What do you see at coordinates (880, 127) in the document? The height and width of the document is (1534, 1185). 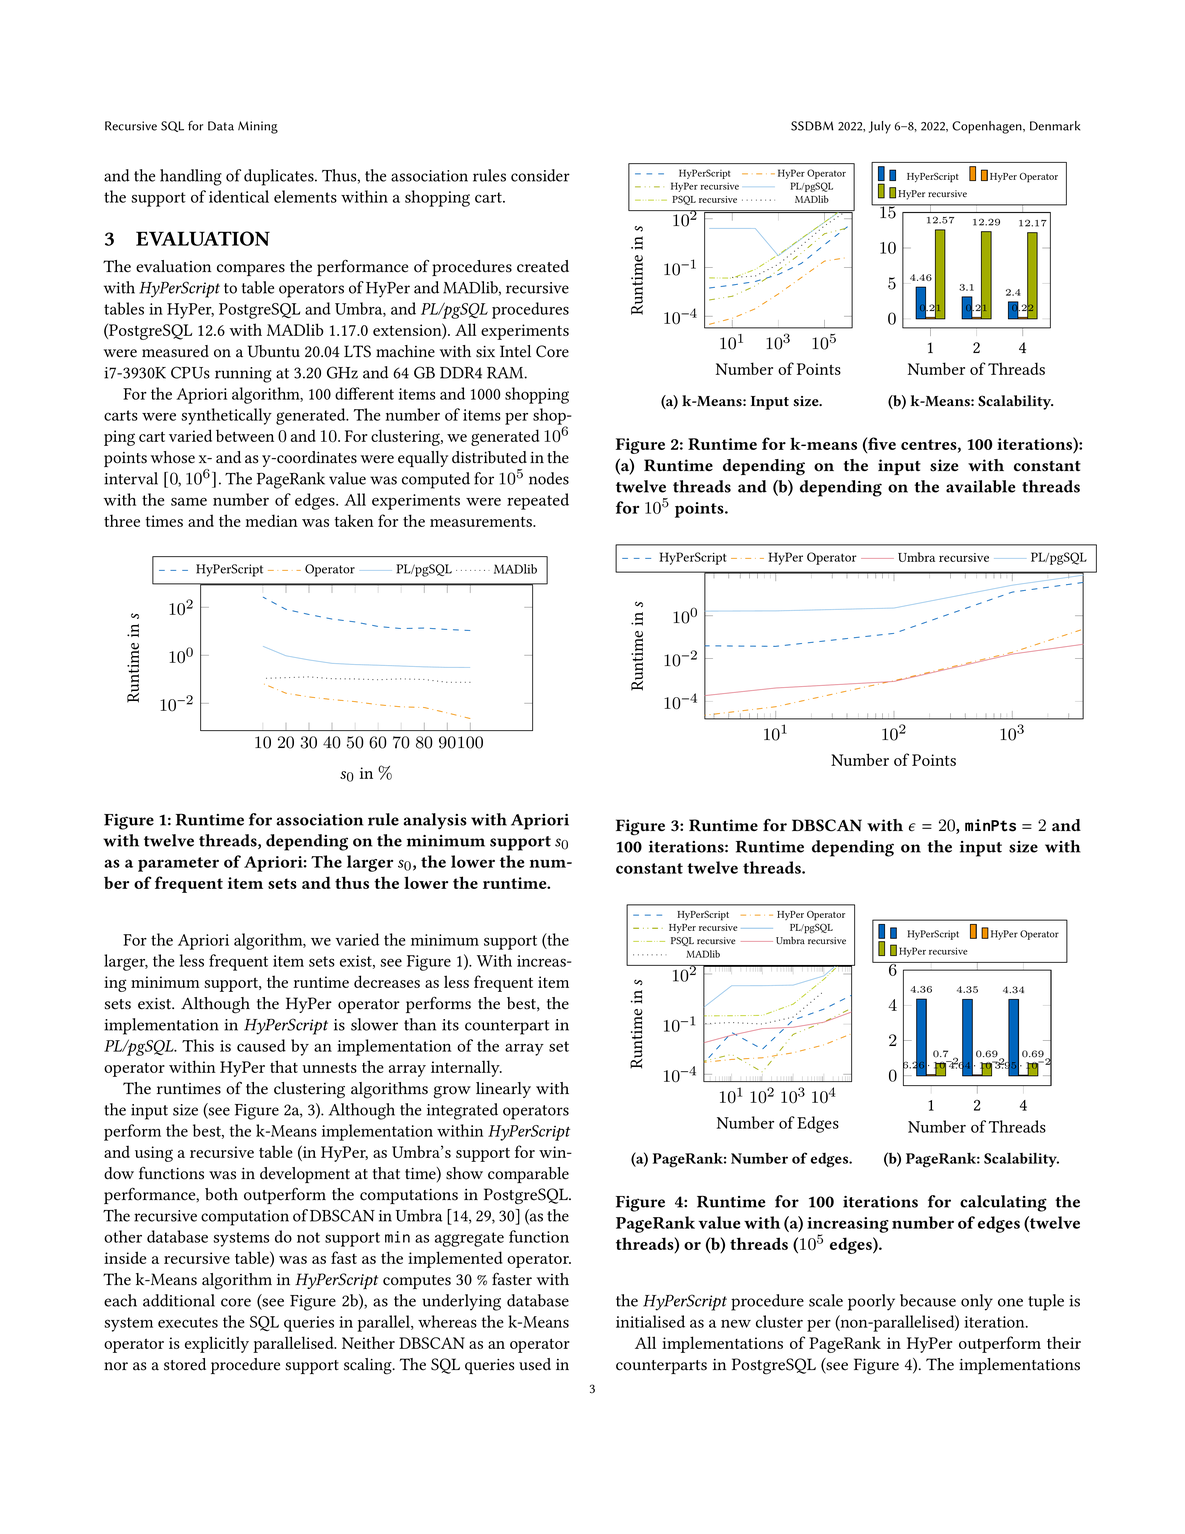 I see `July` at bounding box center [880, 127].
